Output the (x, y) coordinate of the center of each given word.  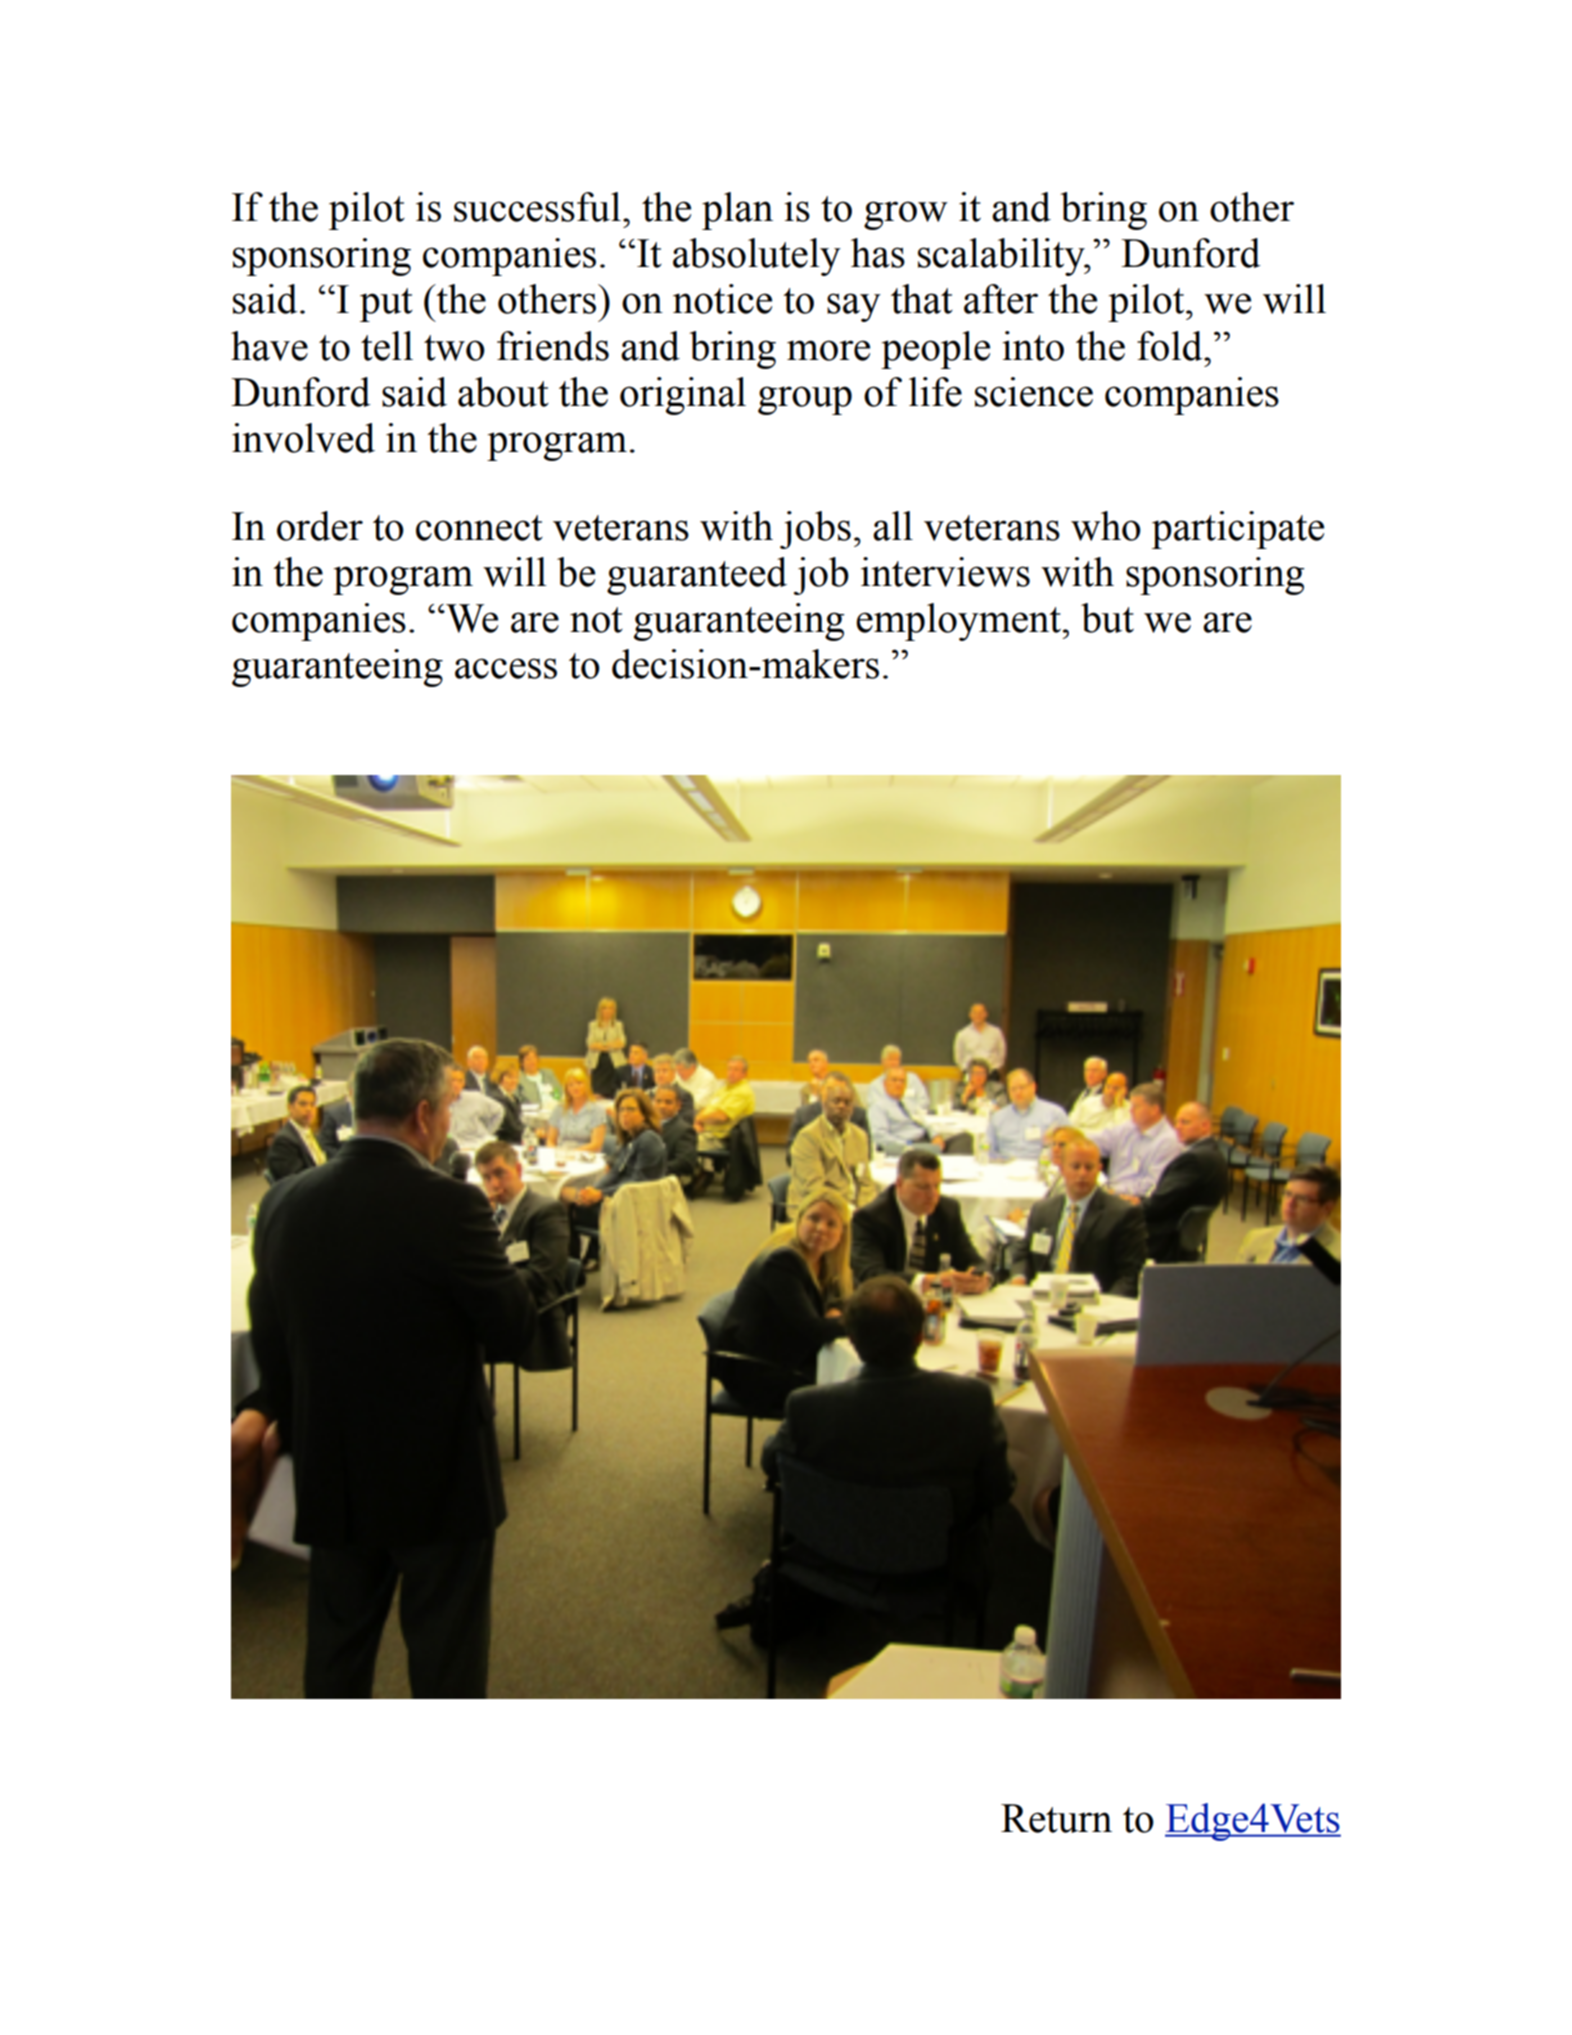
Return (1056, 1818)
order (320, 526)
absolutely (757, 257)
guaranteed (697, 576)
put (386, 305)
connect (479, 528)
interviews (945, 572)
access (506, 668)
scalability (1002, 257)
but (1107, 618)
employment (959, 622)
